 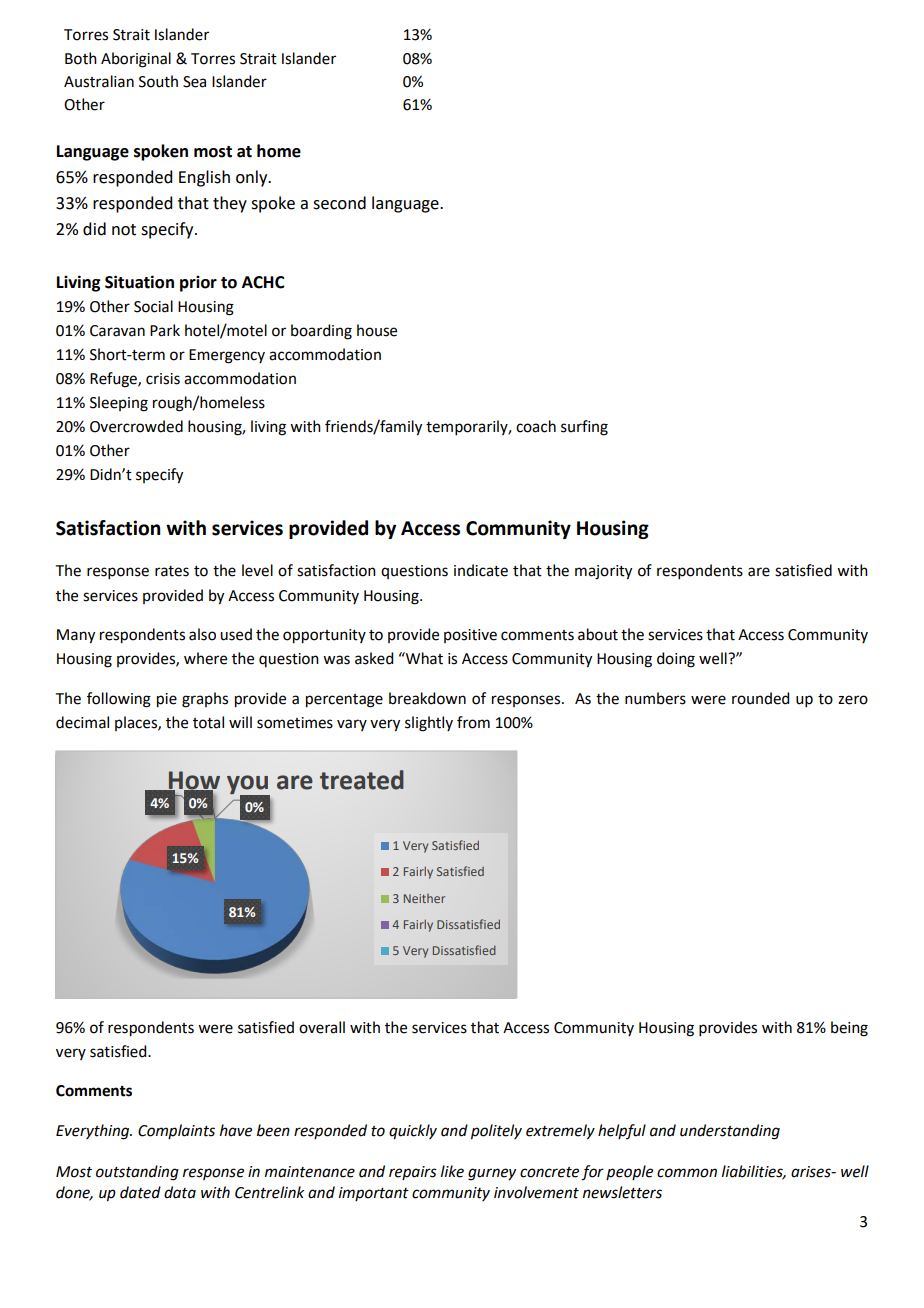 I want to click on positive, so click(x=470, y=636).
